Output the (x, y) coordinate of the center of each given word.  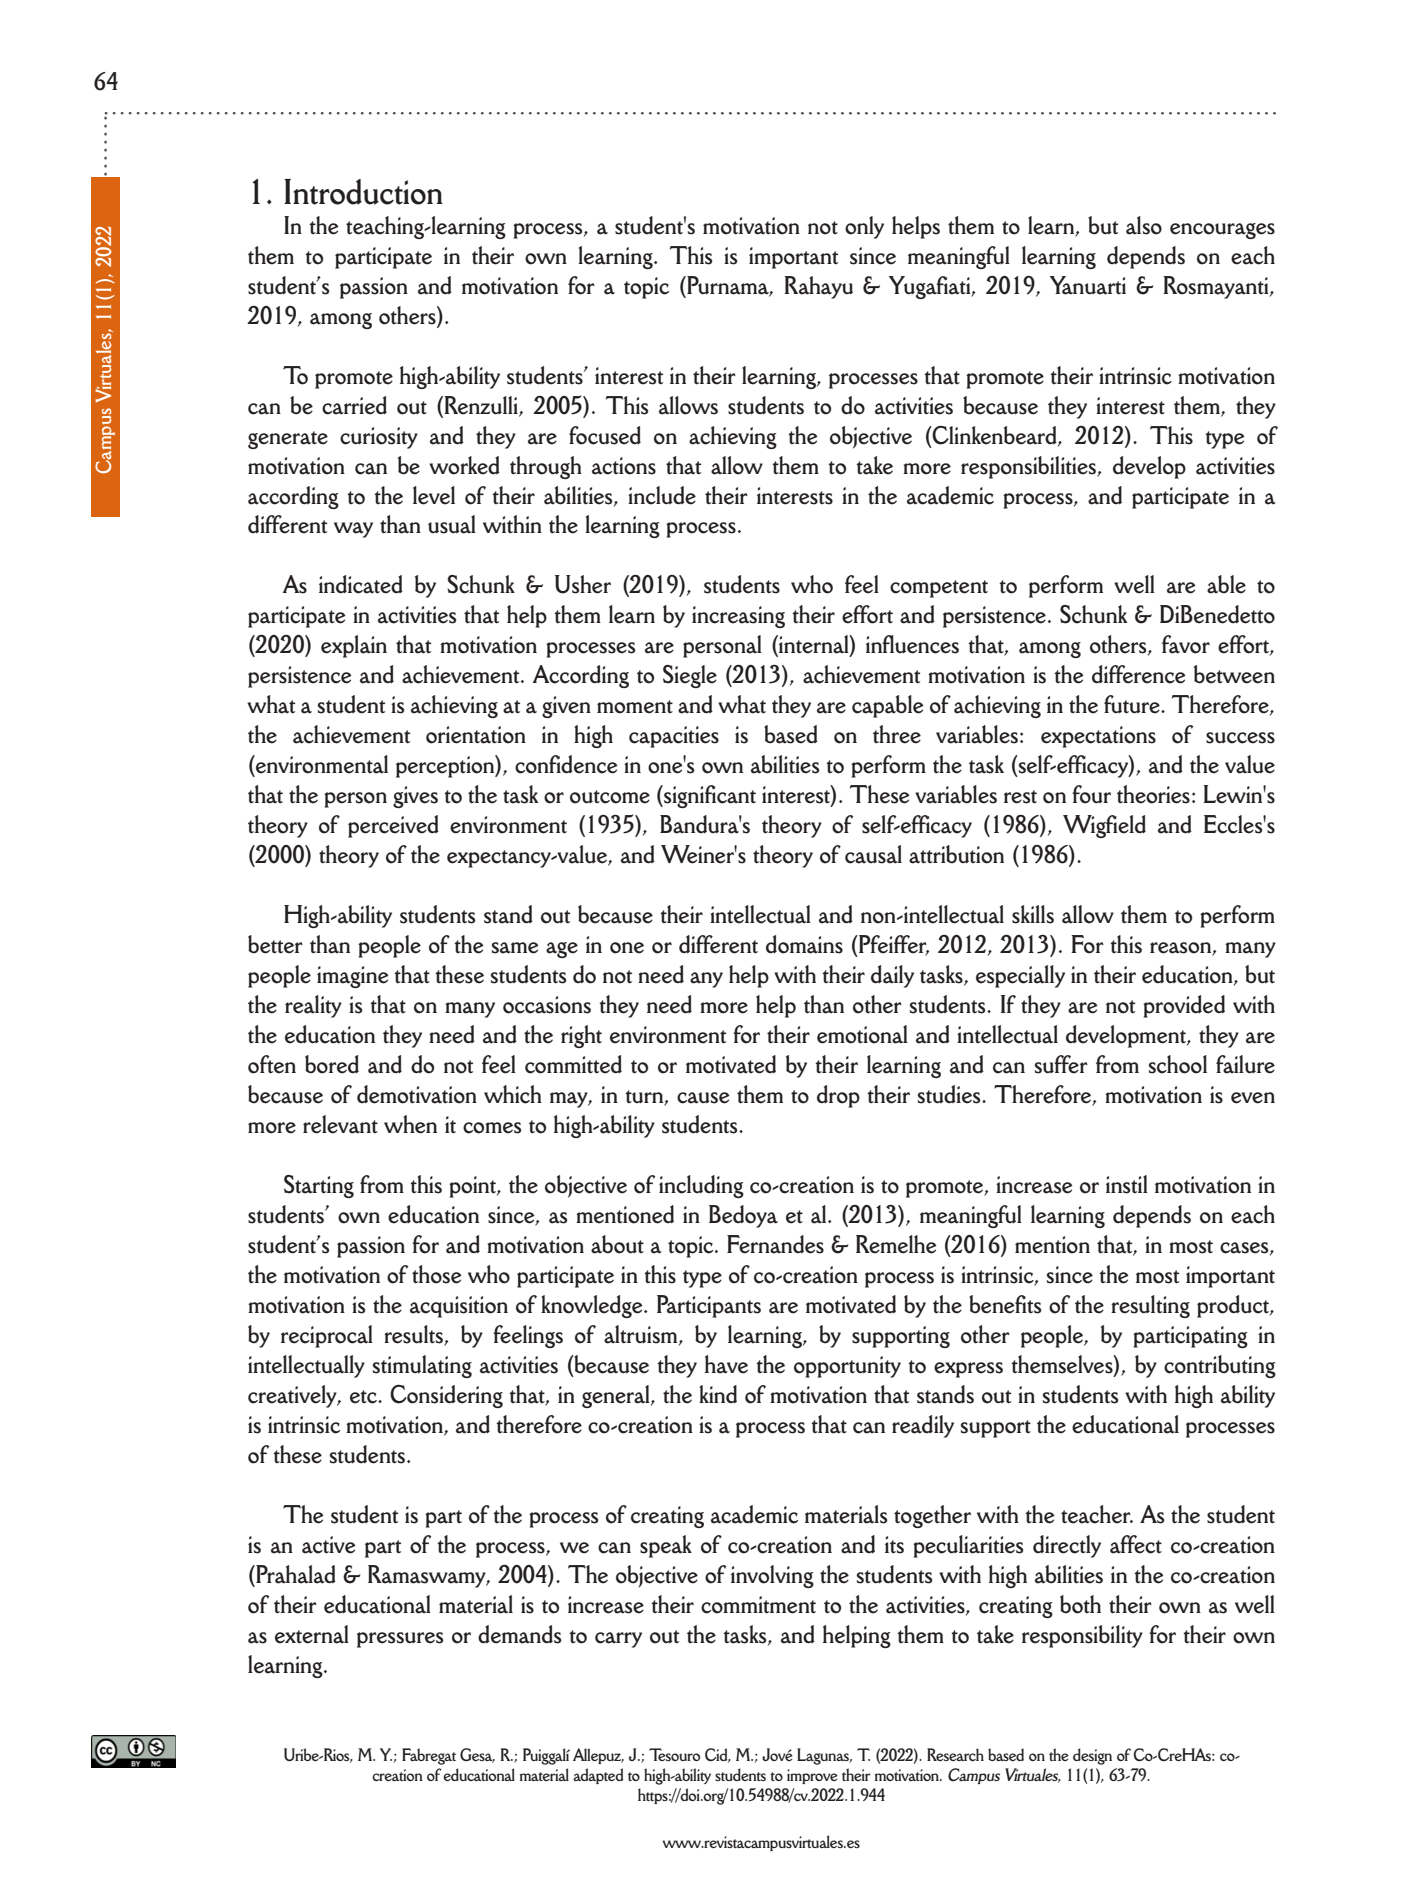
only (864, 227)
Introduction (363, 192)
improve (812, 1776)
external (312, 1634)
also (1144, 225)
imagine (352, 977)
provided (1184, 1006)
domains (804, 944)
